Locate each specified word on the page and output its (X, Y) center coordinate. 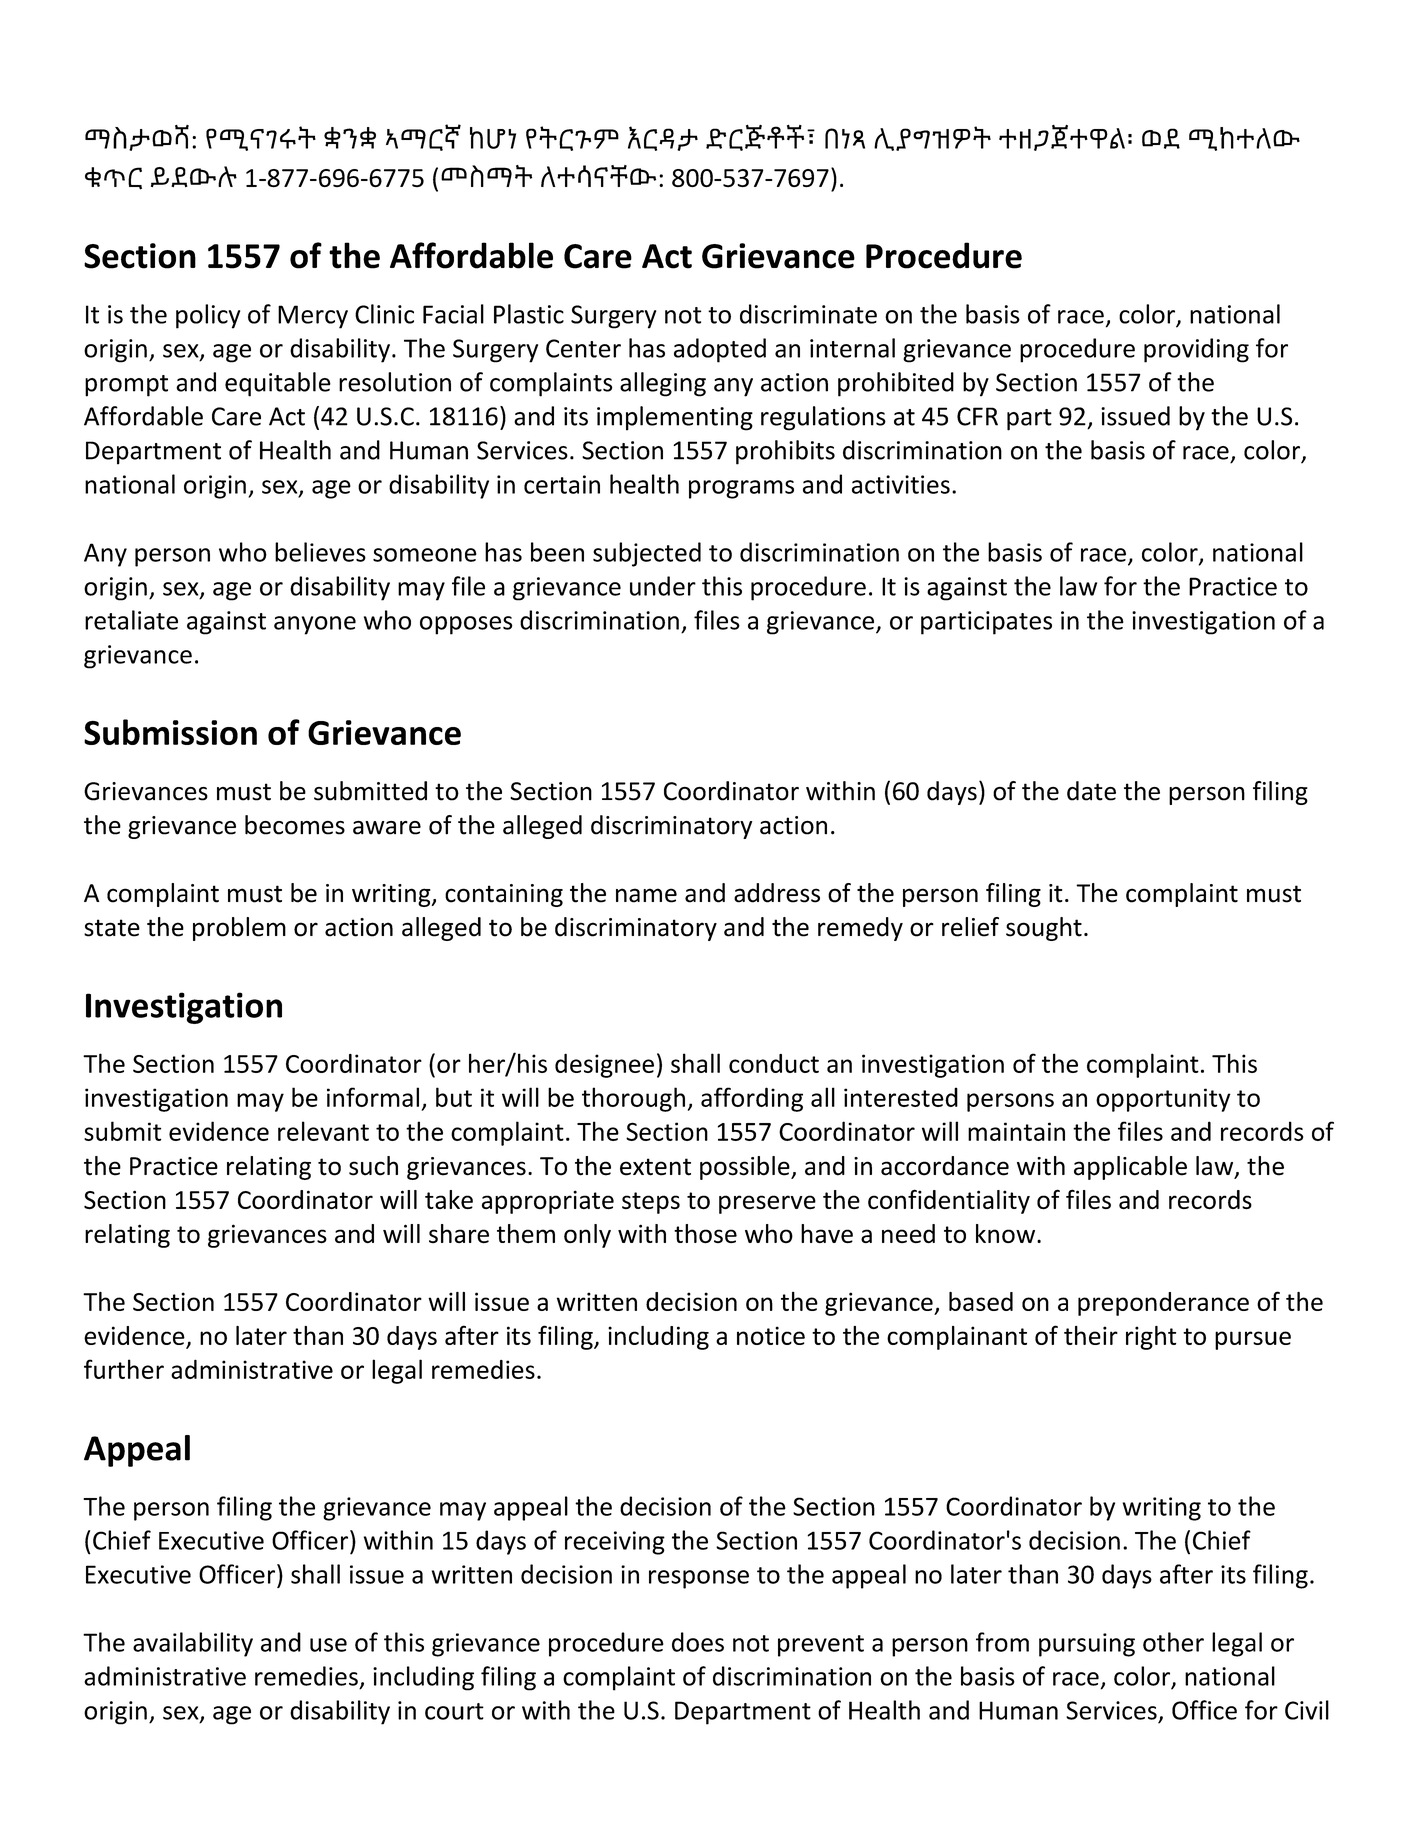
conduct (774, 1063)
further (124, 1369)
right (1151, 1338)
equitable (278, 384)
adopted (720, 350)
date (1091, 791)
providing (1196, 350)
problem (239, 929)
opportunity (1163, 1100)
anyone (315, 625)
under (663, 586)
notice (771, 1335)
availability (193, 1644)
